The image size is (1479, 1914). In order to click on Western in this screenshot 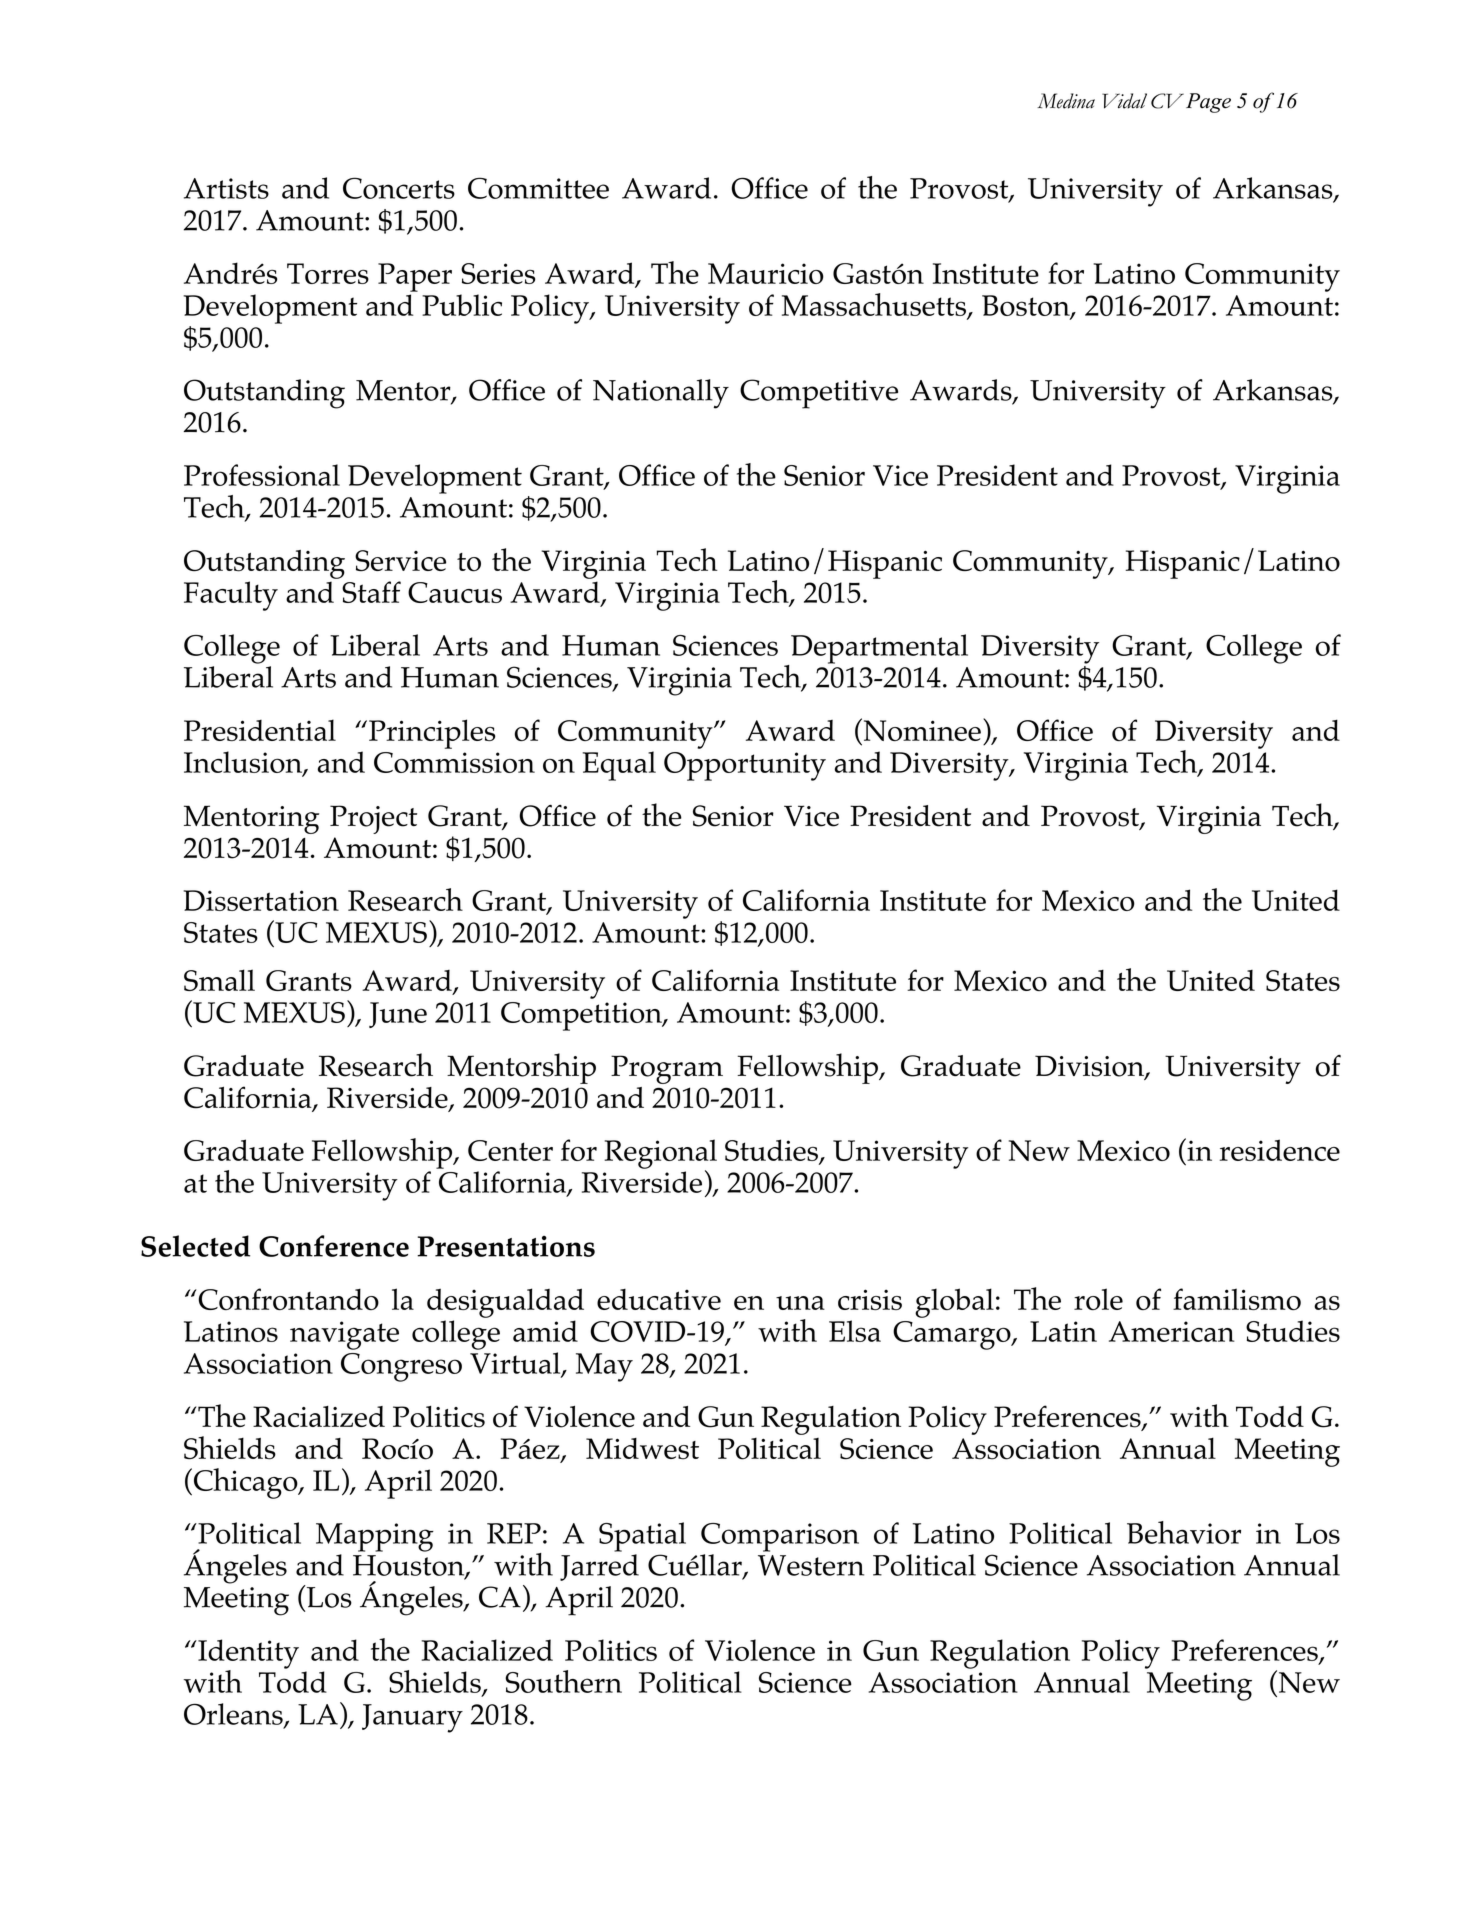, I will do `click(811, 1565)`.
